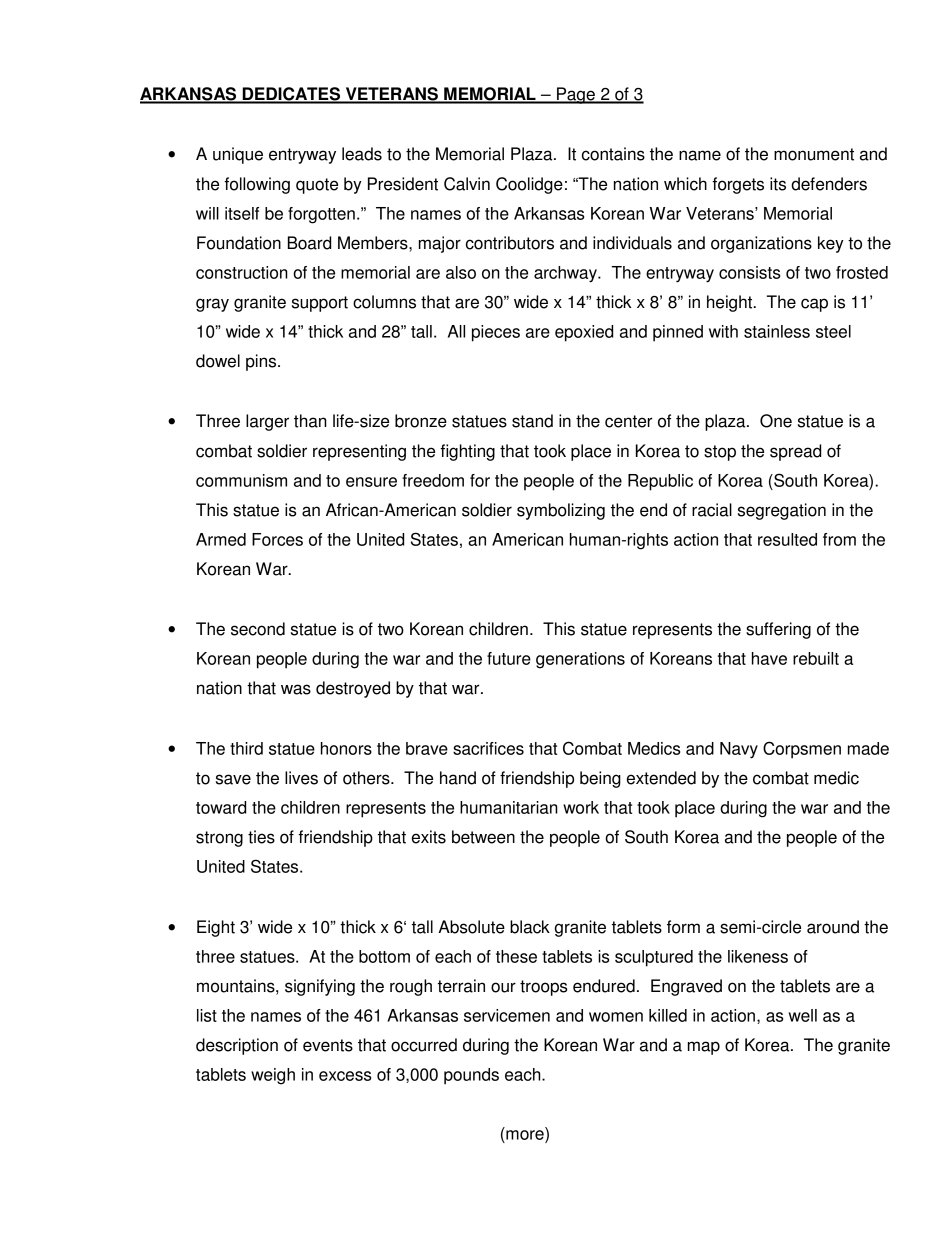 The image size is (952, 1233). Describe the element at coordinates (581, 807) in the page. I see `work` at that location.
